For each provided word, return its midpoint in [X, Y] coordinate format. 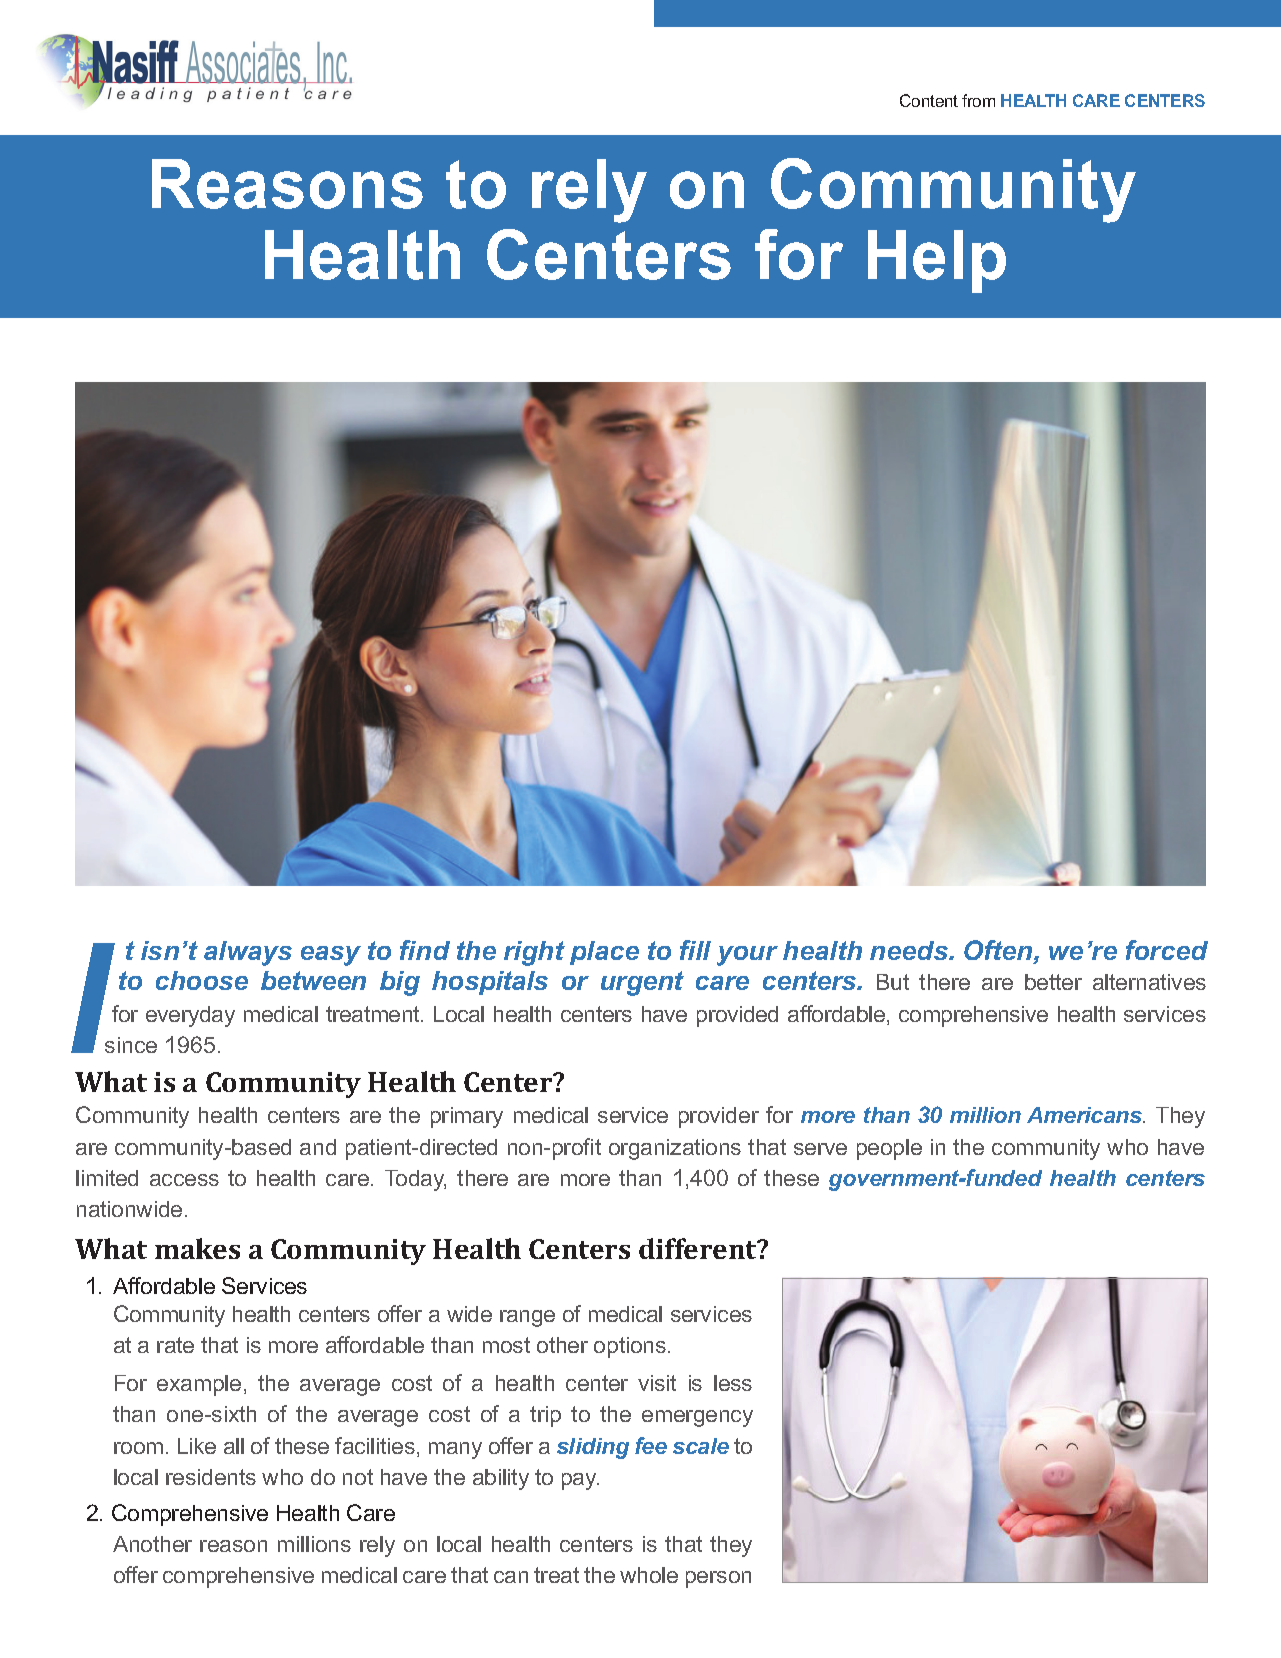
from [978, 100]
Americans [1085, 1115]
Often [999, 951]
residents [211, 1477]
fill [695, 950]
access [184, 1180]
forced [1167, 950]
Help [937, 261]
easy [331, 956]
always [248, 953]
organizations [675, 1149]
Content [929, 100]
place [604, 953]
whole [649, 1575]
